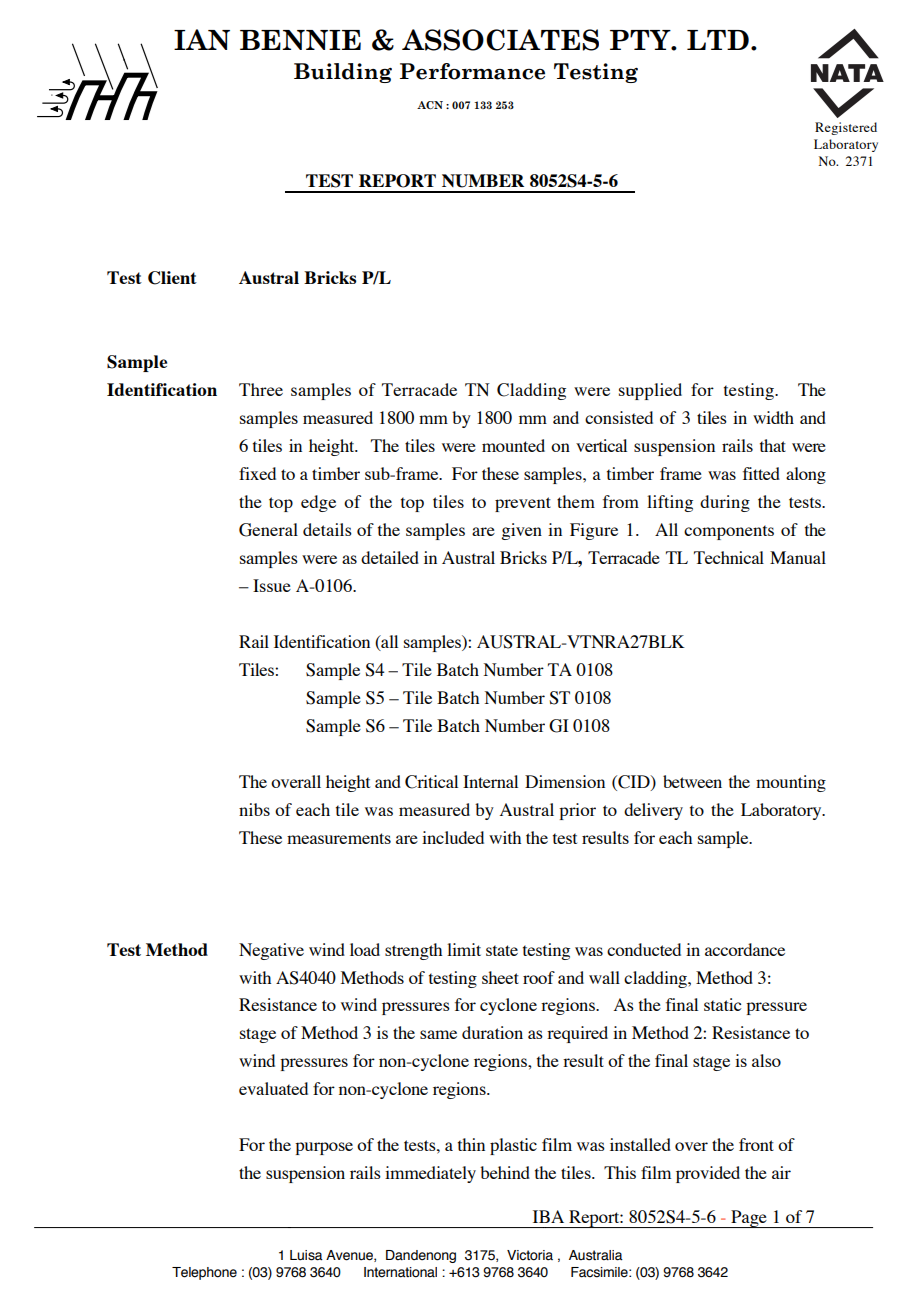 The width and height of the screenshot is (924, 1308). I want to click on Issue, so click(272, 585).
